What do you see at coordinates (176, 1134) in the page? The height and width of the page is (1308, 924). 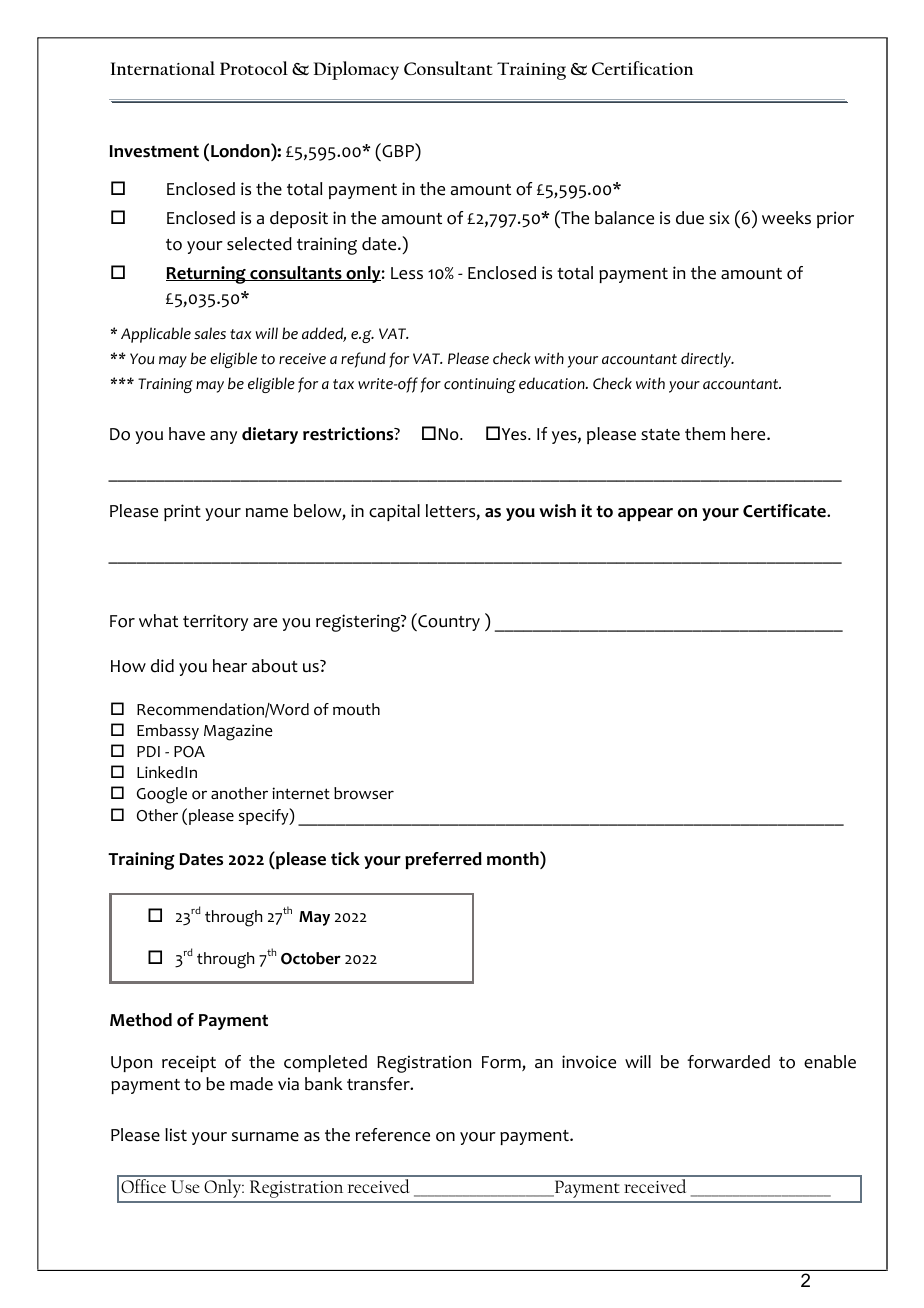 I see `list` at bounding box center [176, 1134].
